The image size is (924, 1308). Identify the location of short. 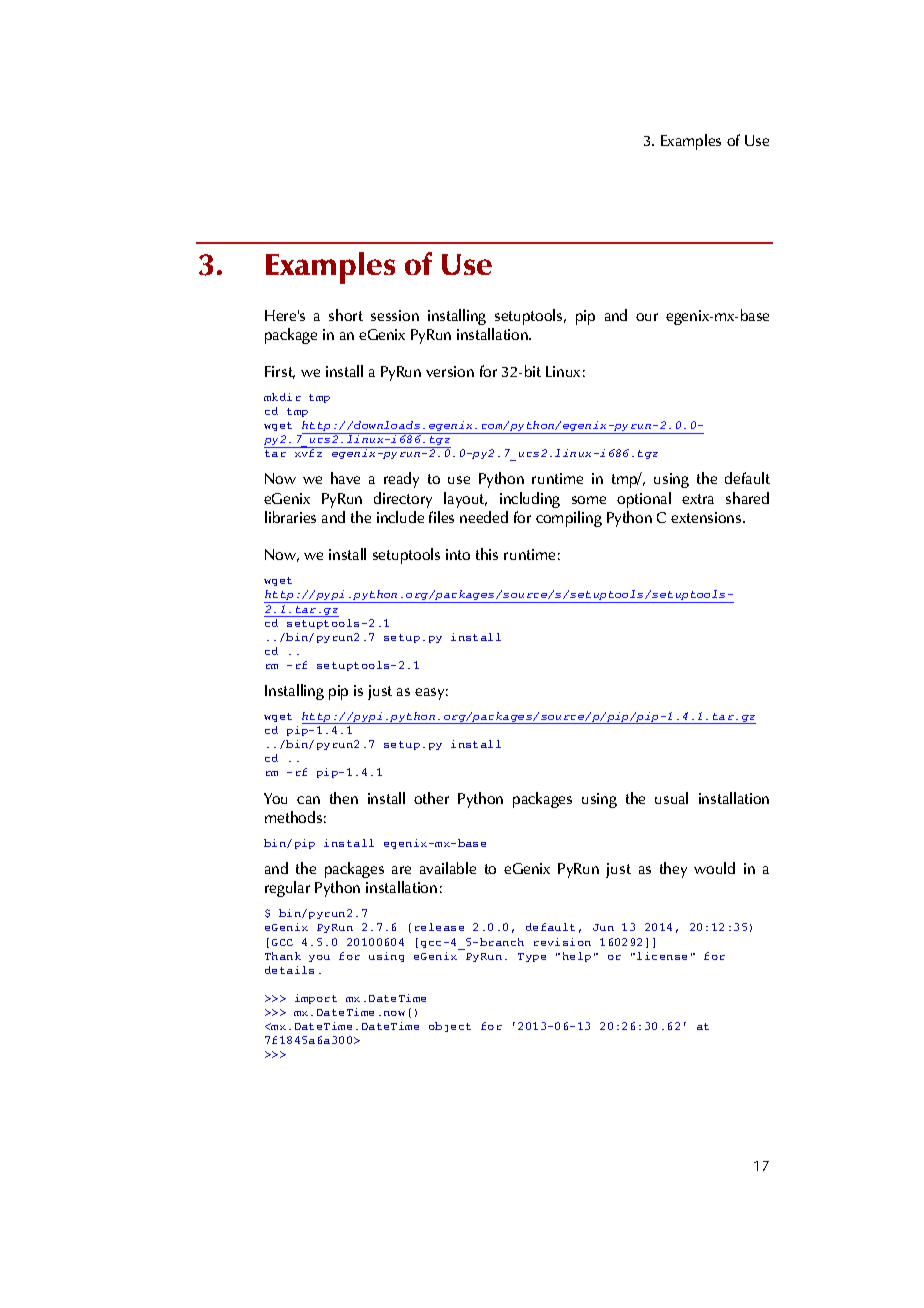
(346, 315).
